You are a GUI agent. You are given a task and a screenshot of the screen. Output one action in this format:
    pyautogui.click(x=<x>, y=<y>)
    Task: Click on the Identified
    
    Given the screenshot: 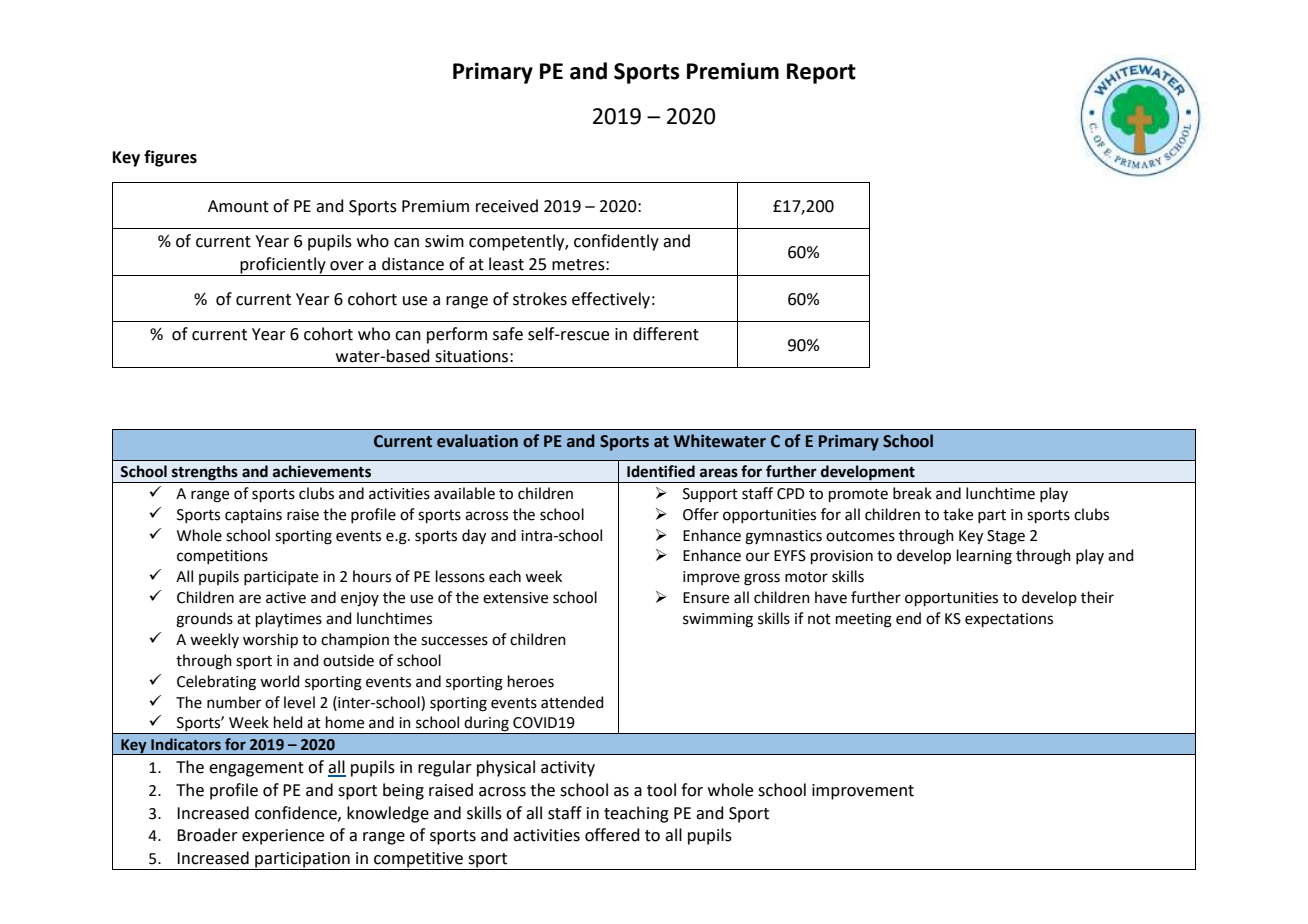 What is the action you would take?
    pyautogui.click(x=661, y=471)
